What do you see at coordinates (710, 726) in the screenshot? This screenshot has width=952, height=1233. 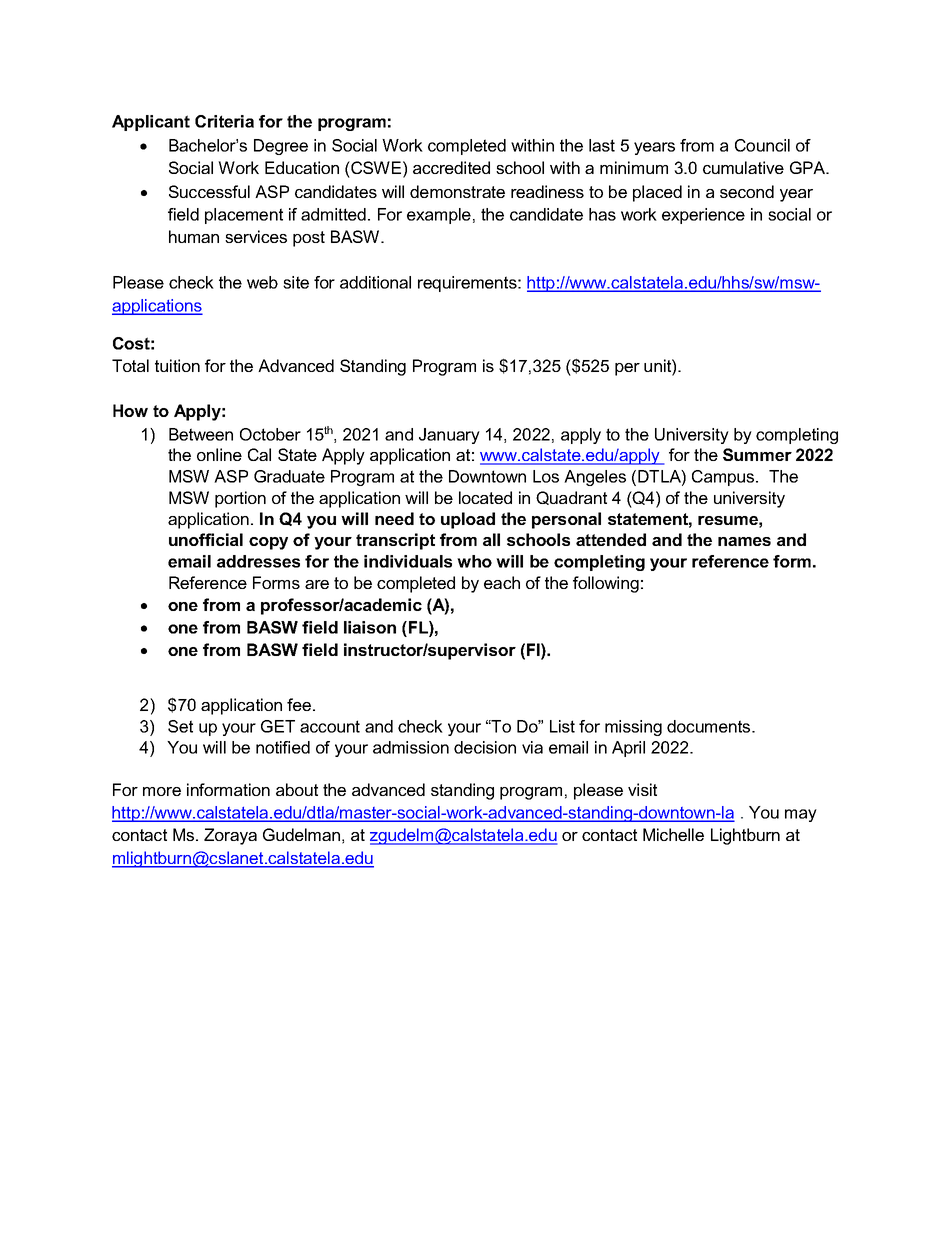 I see `documents` at bounding box center [710, 726].
